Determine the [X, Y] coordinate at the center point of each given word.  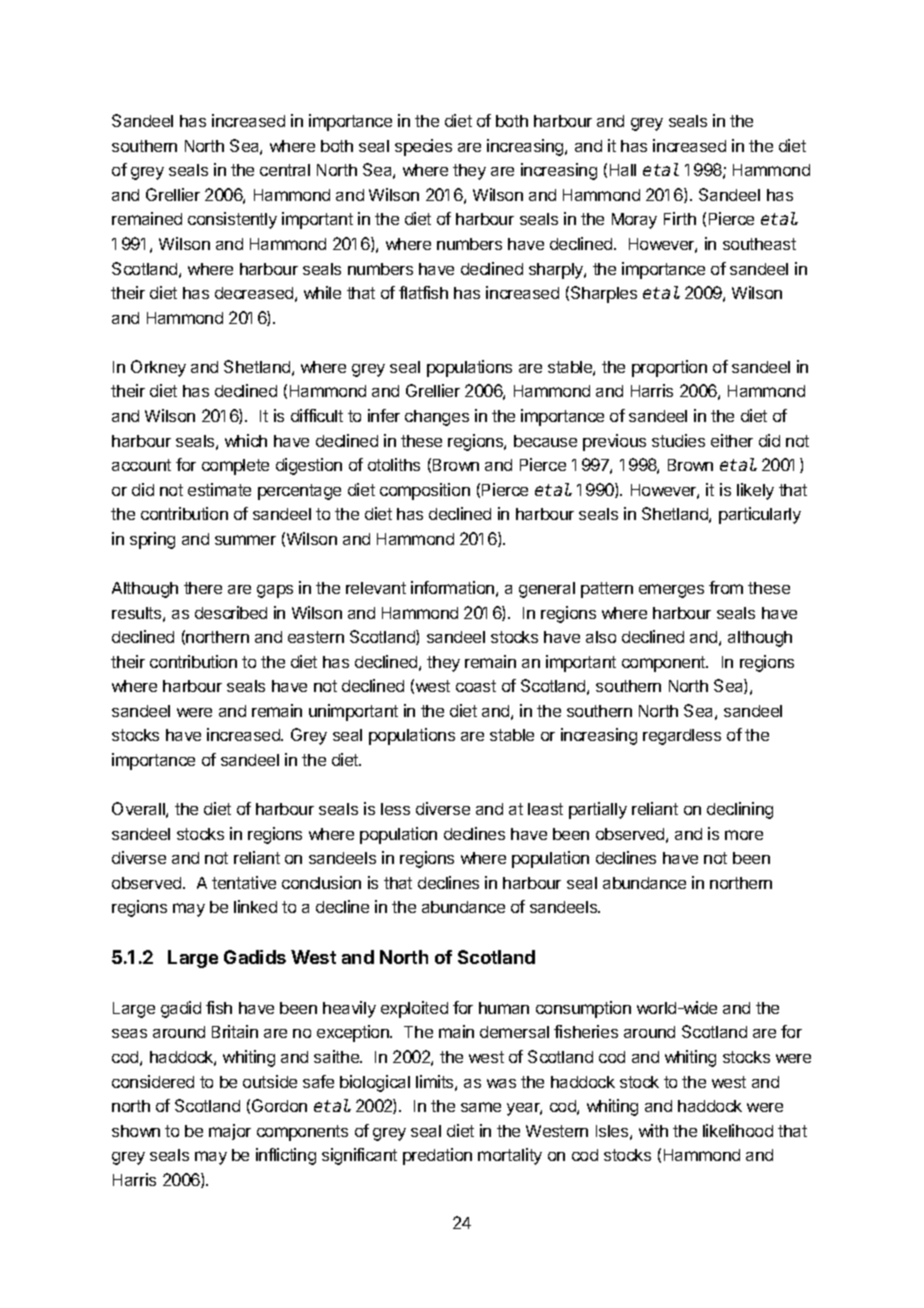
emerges [671, 591]
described [231, 612]
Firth [680, 218]
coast [476, 686]
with [653, 1130]
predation [437, 1156]
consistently [232, 220]
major [230, 1132]
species [423, 147]
